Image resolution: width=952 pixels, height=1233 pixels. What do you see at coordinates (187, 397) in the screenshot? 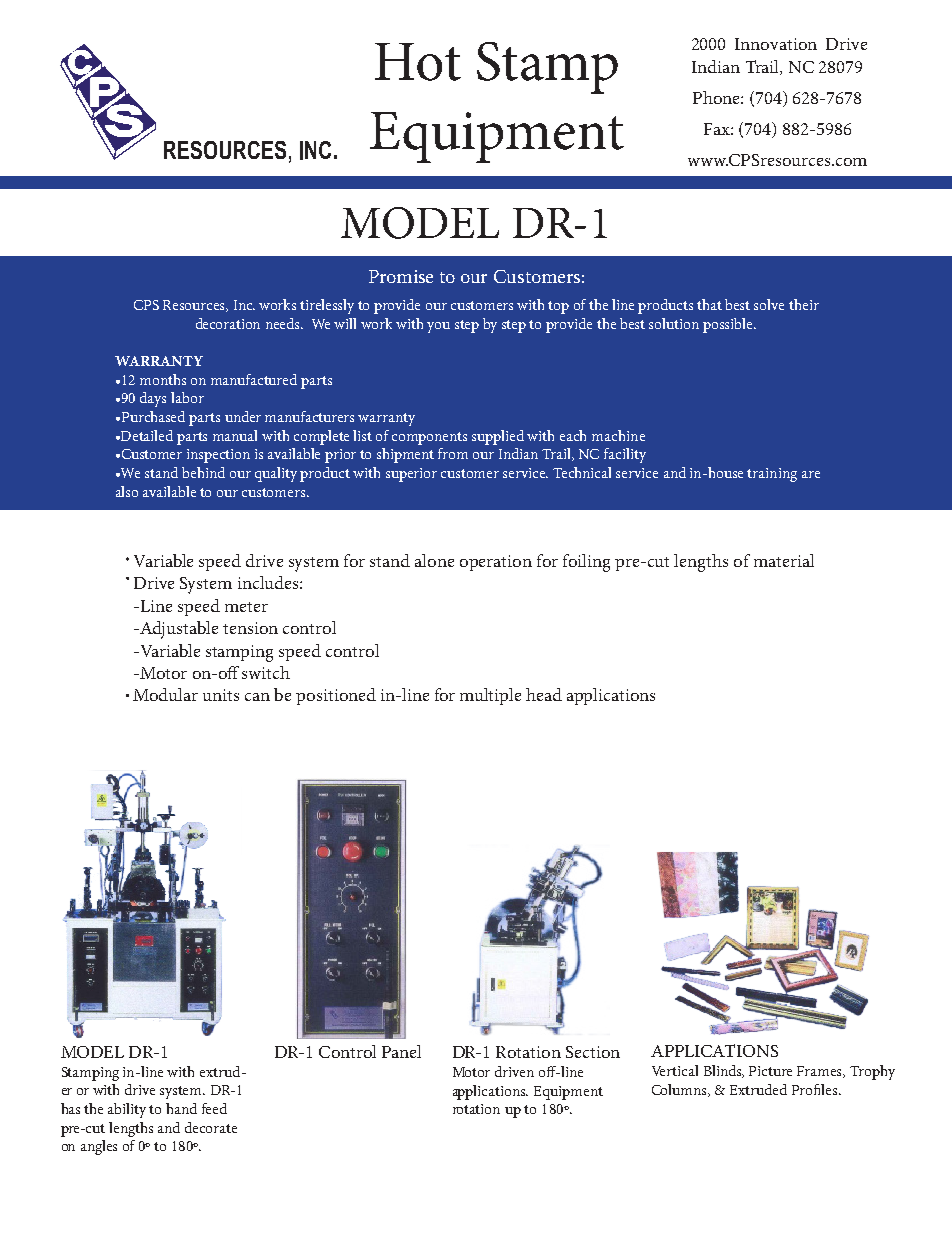
I see `labor` at bounding box center [187, 397].
